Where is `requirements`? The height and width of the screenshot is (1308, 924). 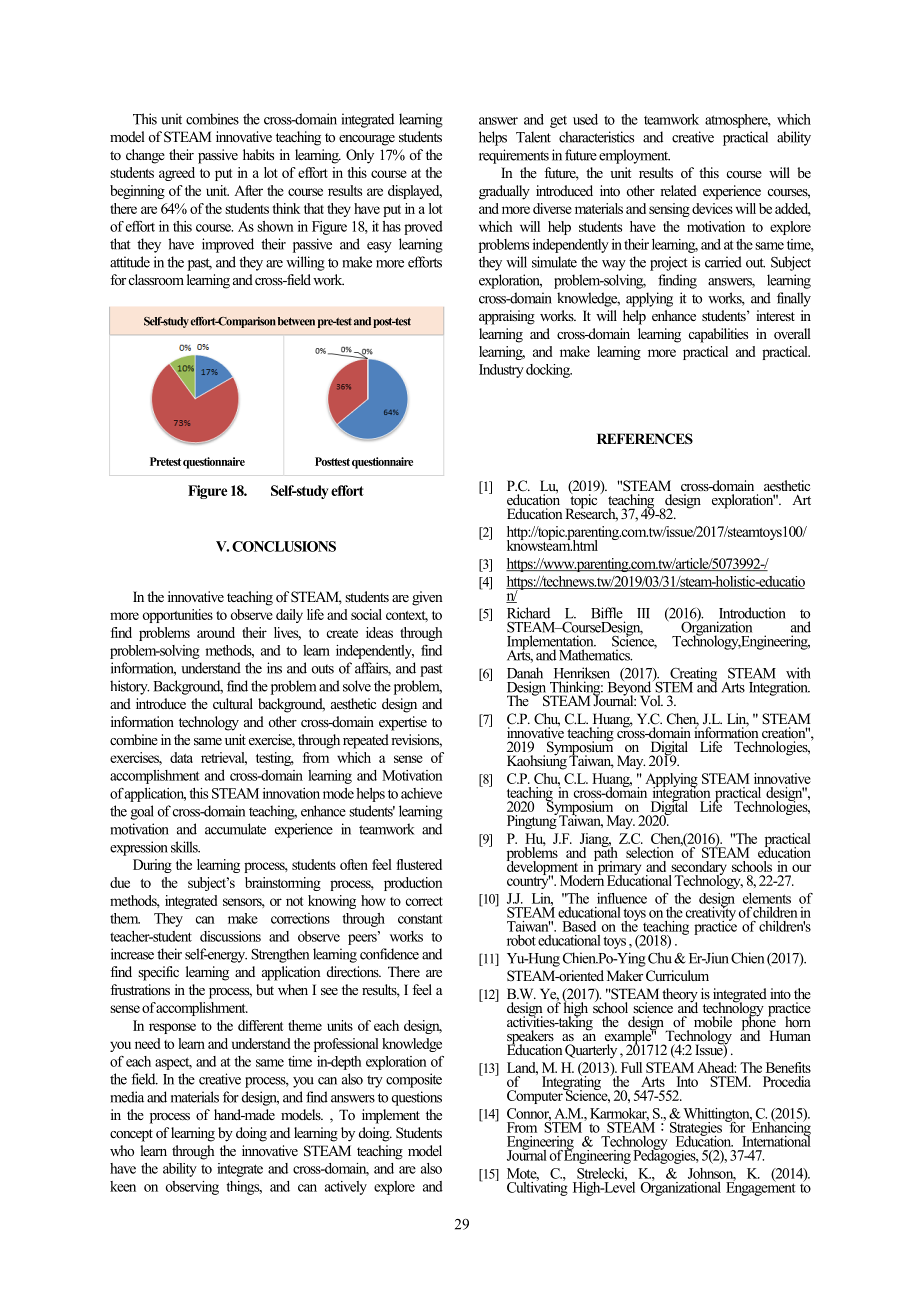 requirements is located at coordinates (514, 156).
